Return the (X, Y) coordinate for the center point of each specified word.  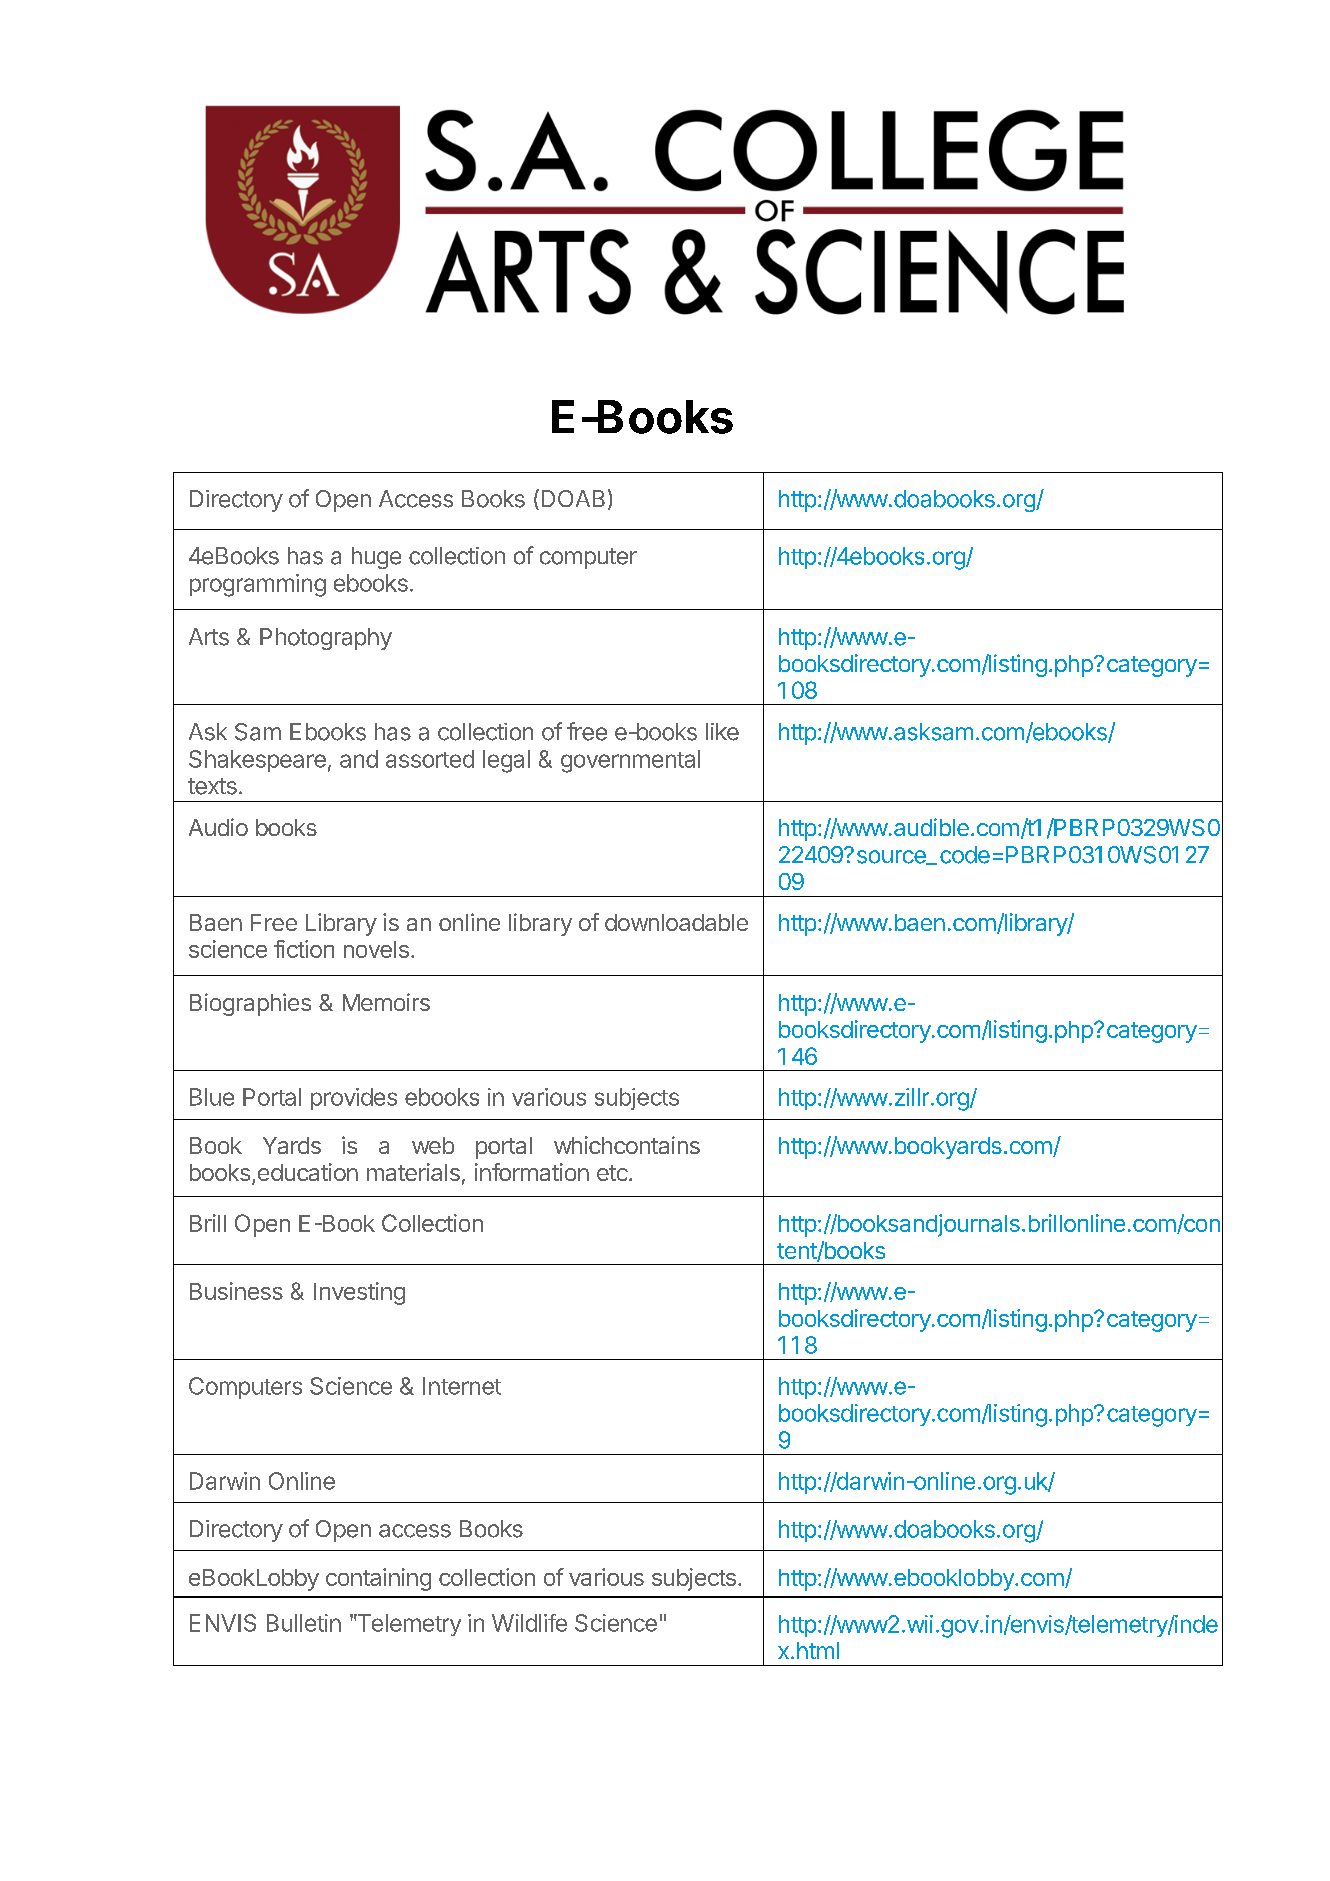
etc (612, 1173)
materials (413, 1172)
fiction (304, 949)
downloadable (676, 922)
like (722, 732)
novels (376, 949)
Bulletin (304, 1623)
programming (258, 585)
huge (376, 558)
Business (236, 1291)
